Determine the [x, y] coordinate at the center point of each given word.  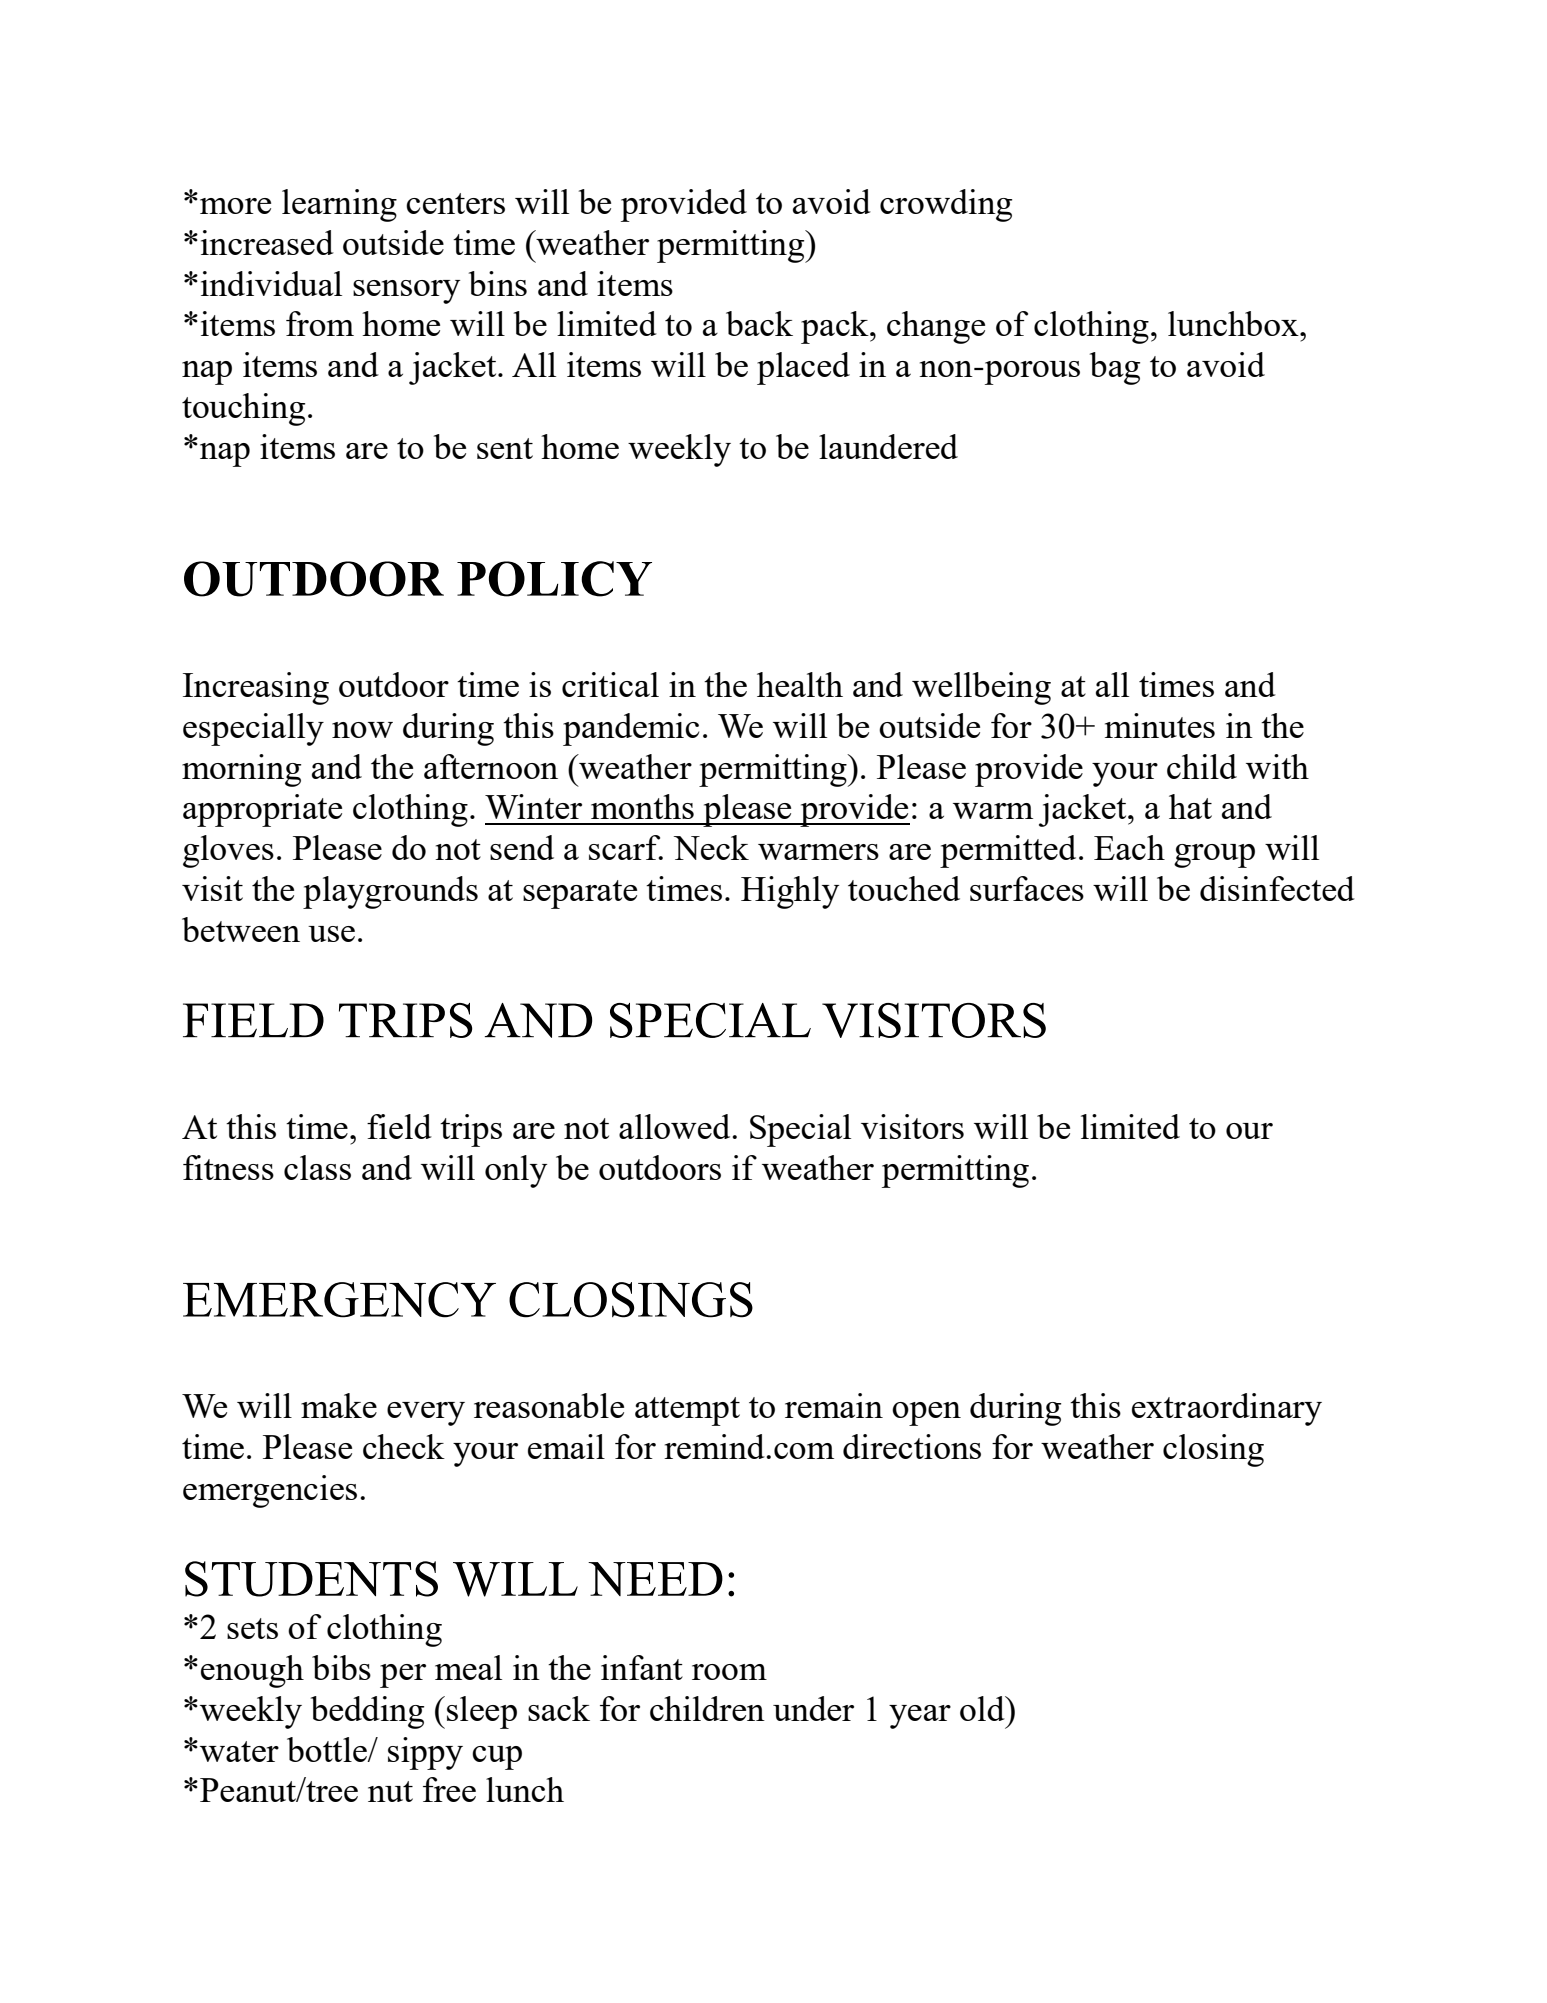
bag [1115, 368]
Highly [790, 892]
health [800, 684]
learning [339, 205]
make [339, 1405]
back [759, 323]
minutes [1160, 725]
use [331, 934]
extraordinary [1227, 1409]
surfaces [1027, 888]
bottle [328, 1749]
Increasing [256, 688]
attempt [687, 1411]
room [729, 1672]
